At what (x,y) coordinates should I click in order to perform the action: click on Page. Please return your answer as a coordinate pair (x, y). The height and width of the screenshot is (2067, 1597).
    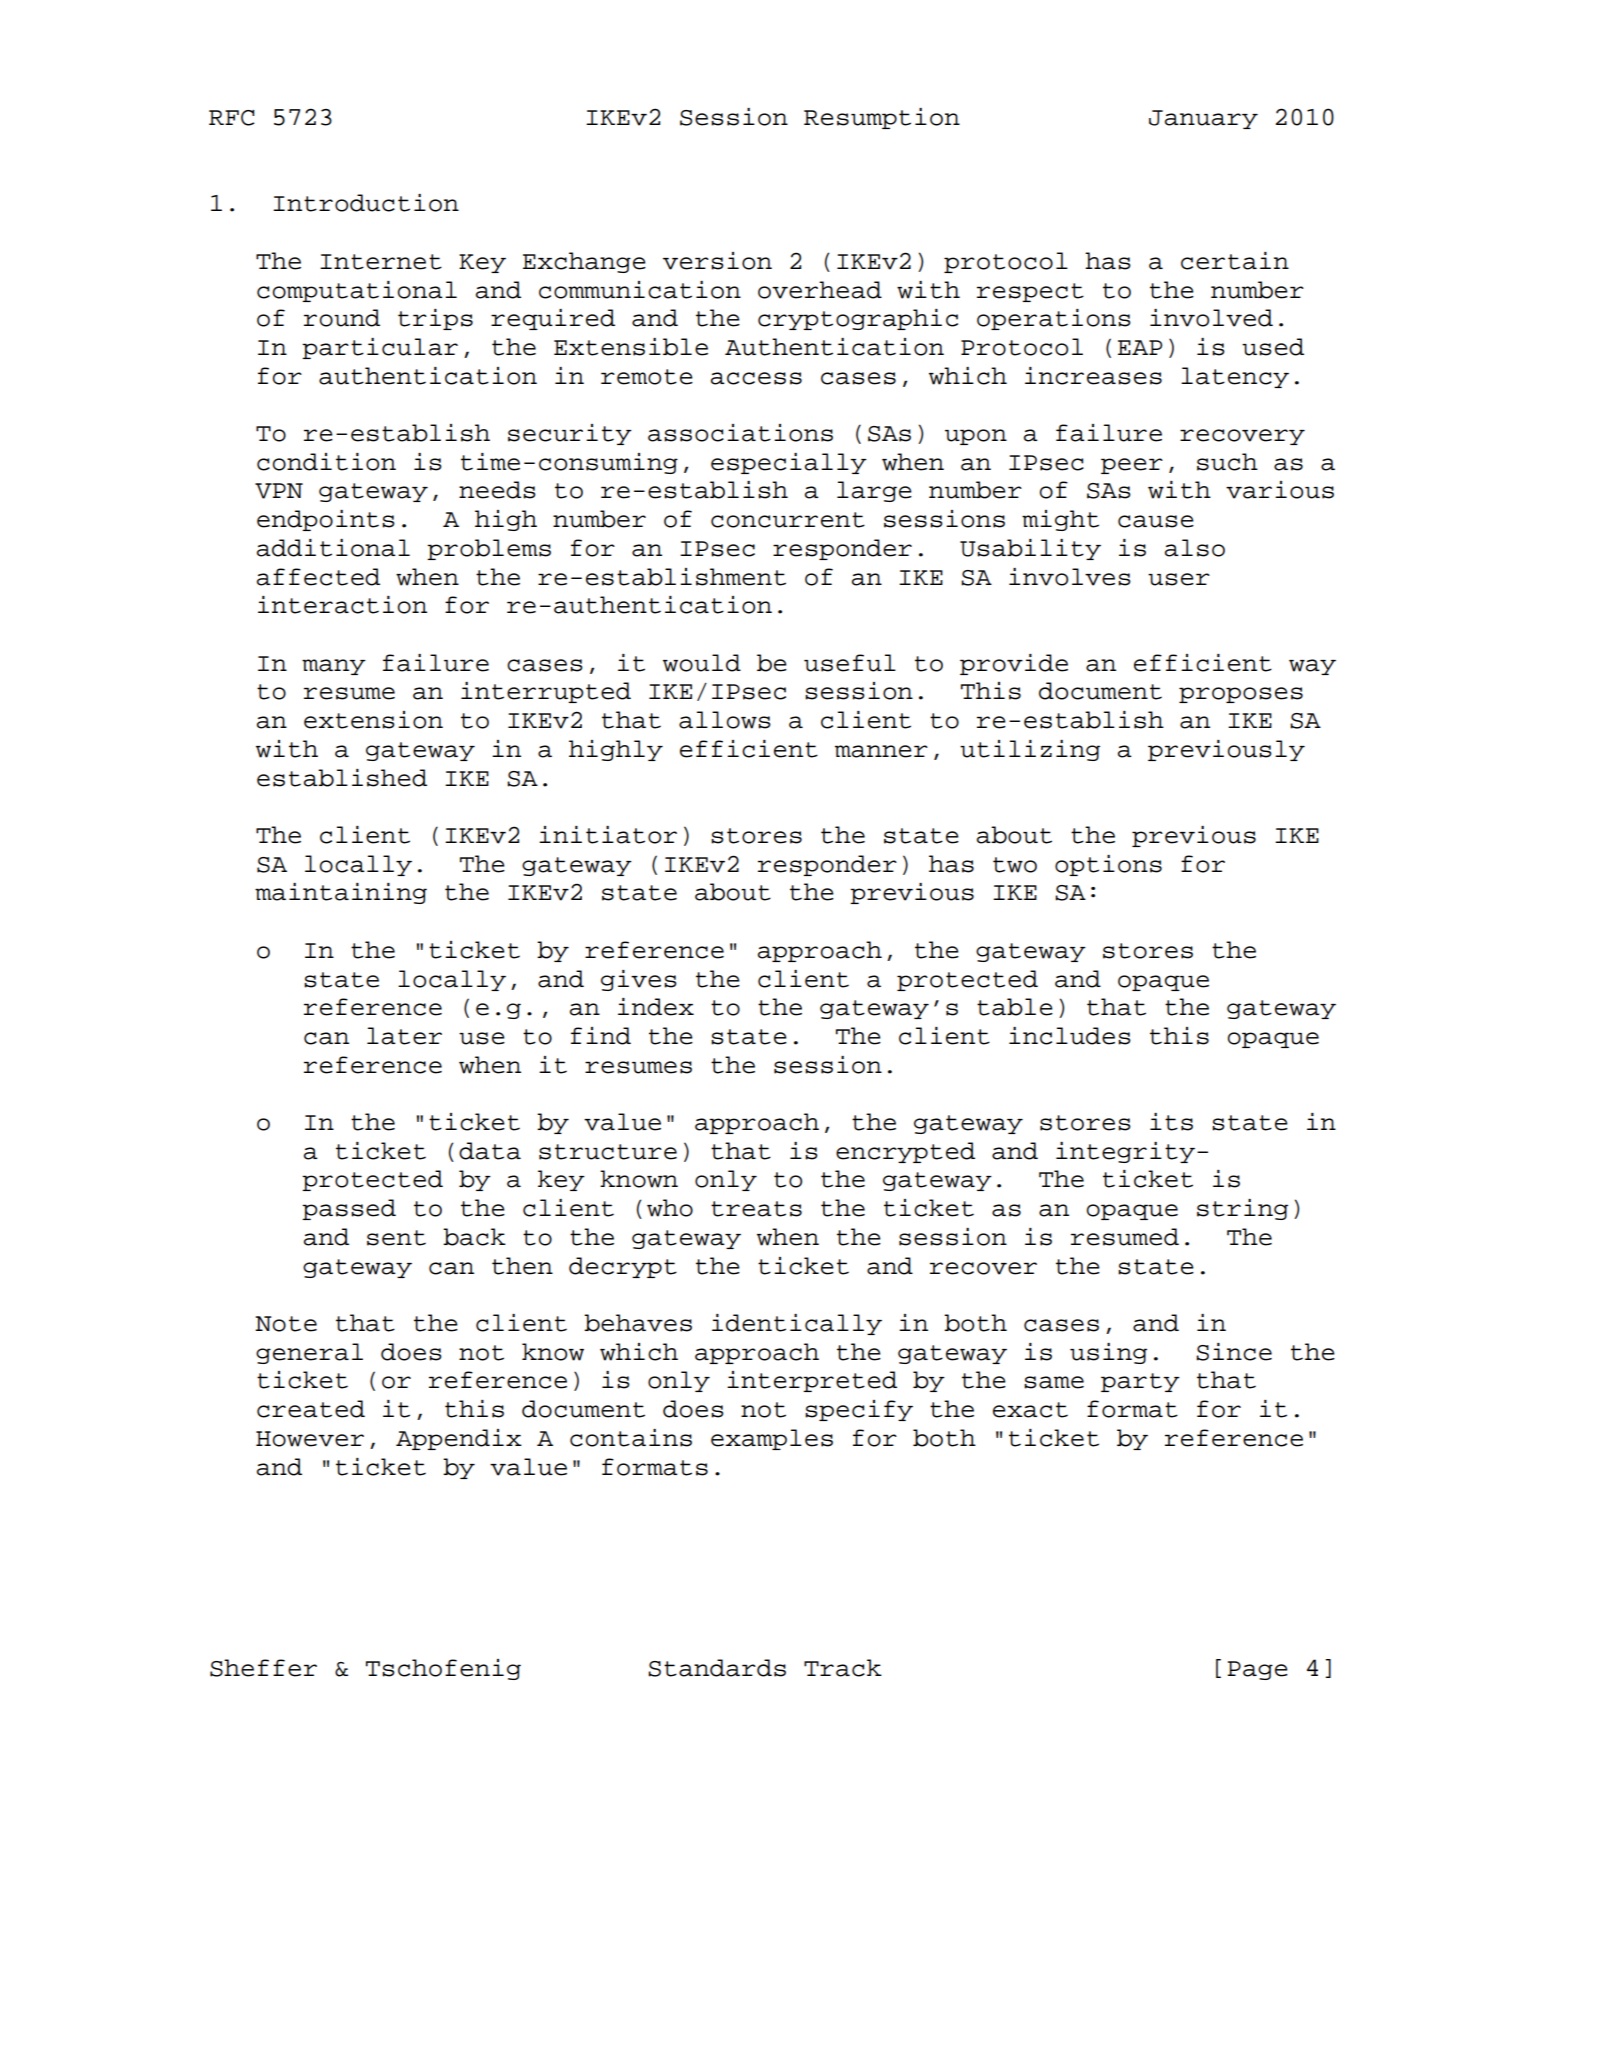
    Looking at the image, I should click on (1257, 1670).
